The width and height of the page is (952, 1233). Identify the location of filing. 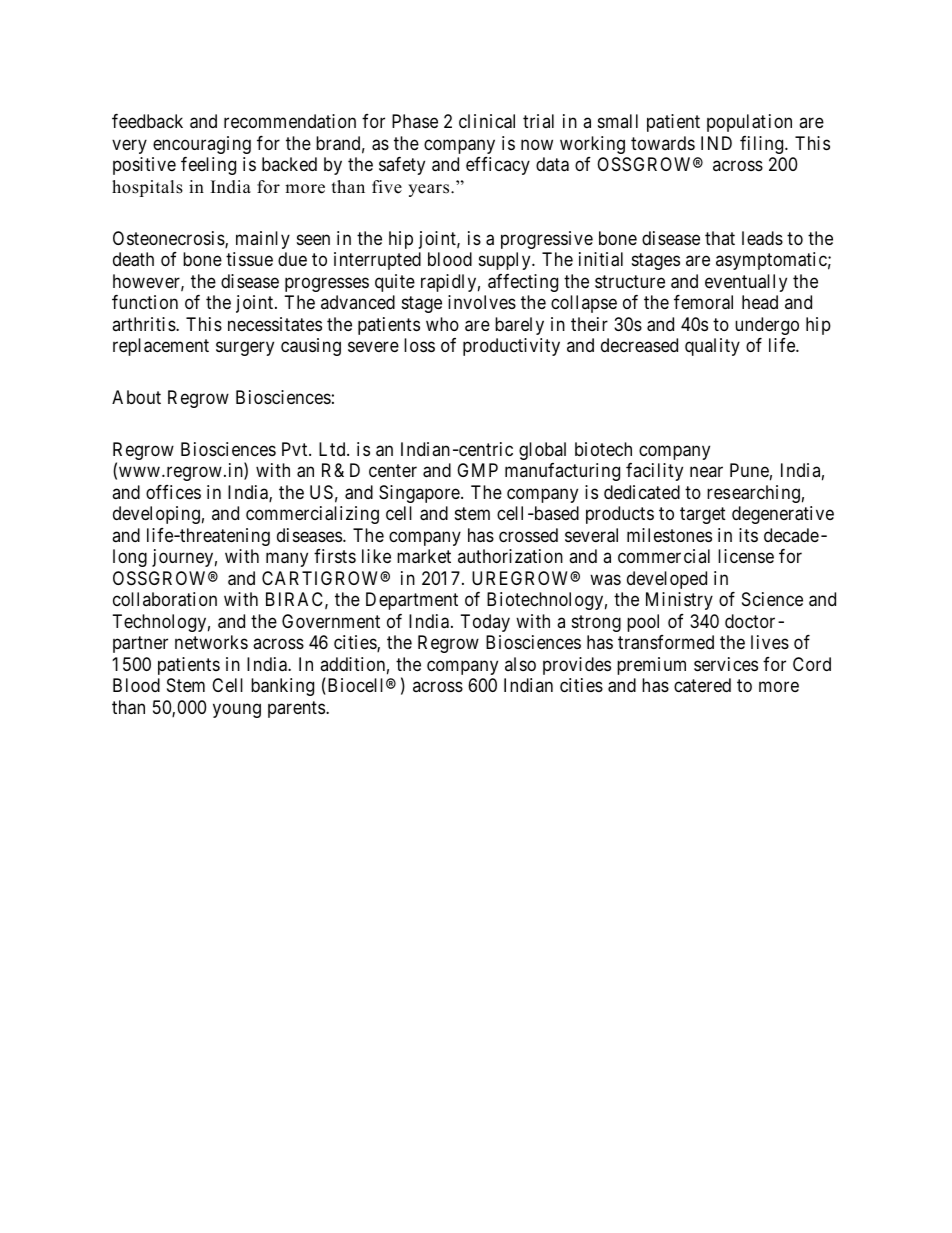
(763, 145).
